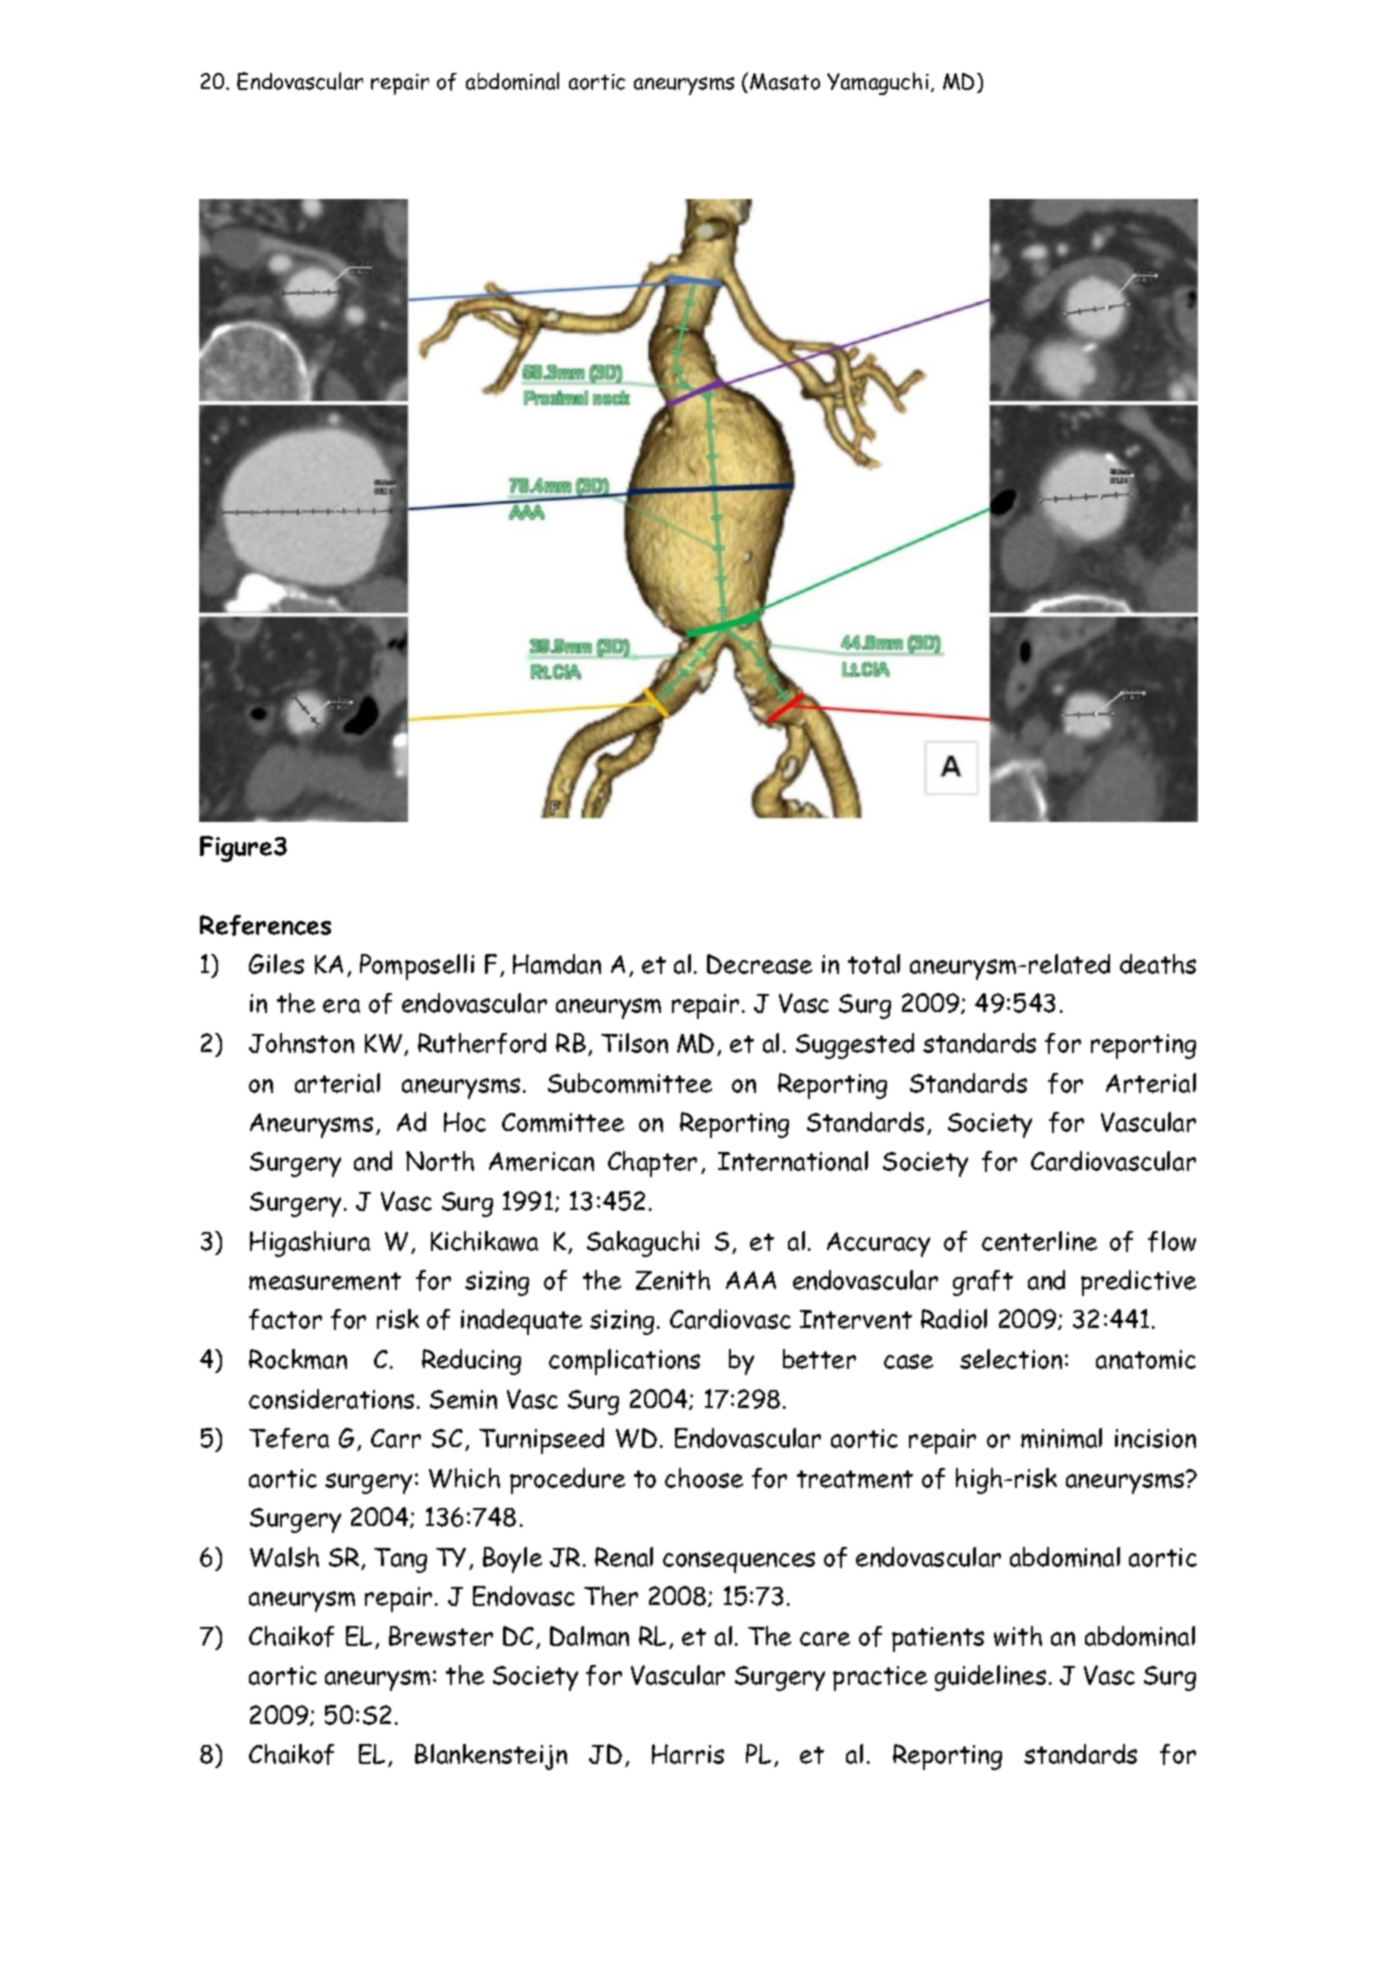 This document has width=1397, height=1976. What do you see at coordinates (325, 1281) in the document?
I see `measurement` at bounding box center [325, 1281].
